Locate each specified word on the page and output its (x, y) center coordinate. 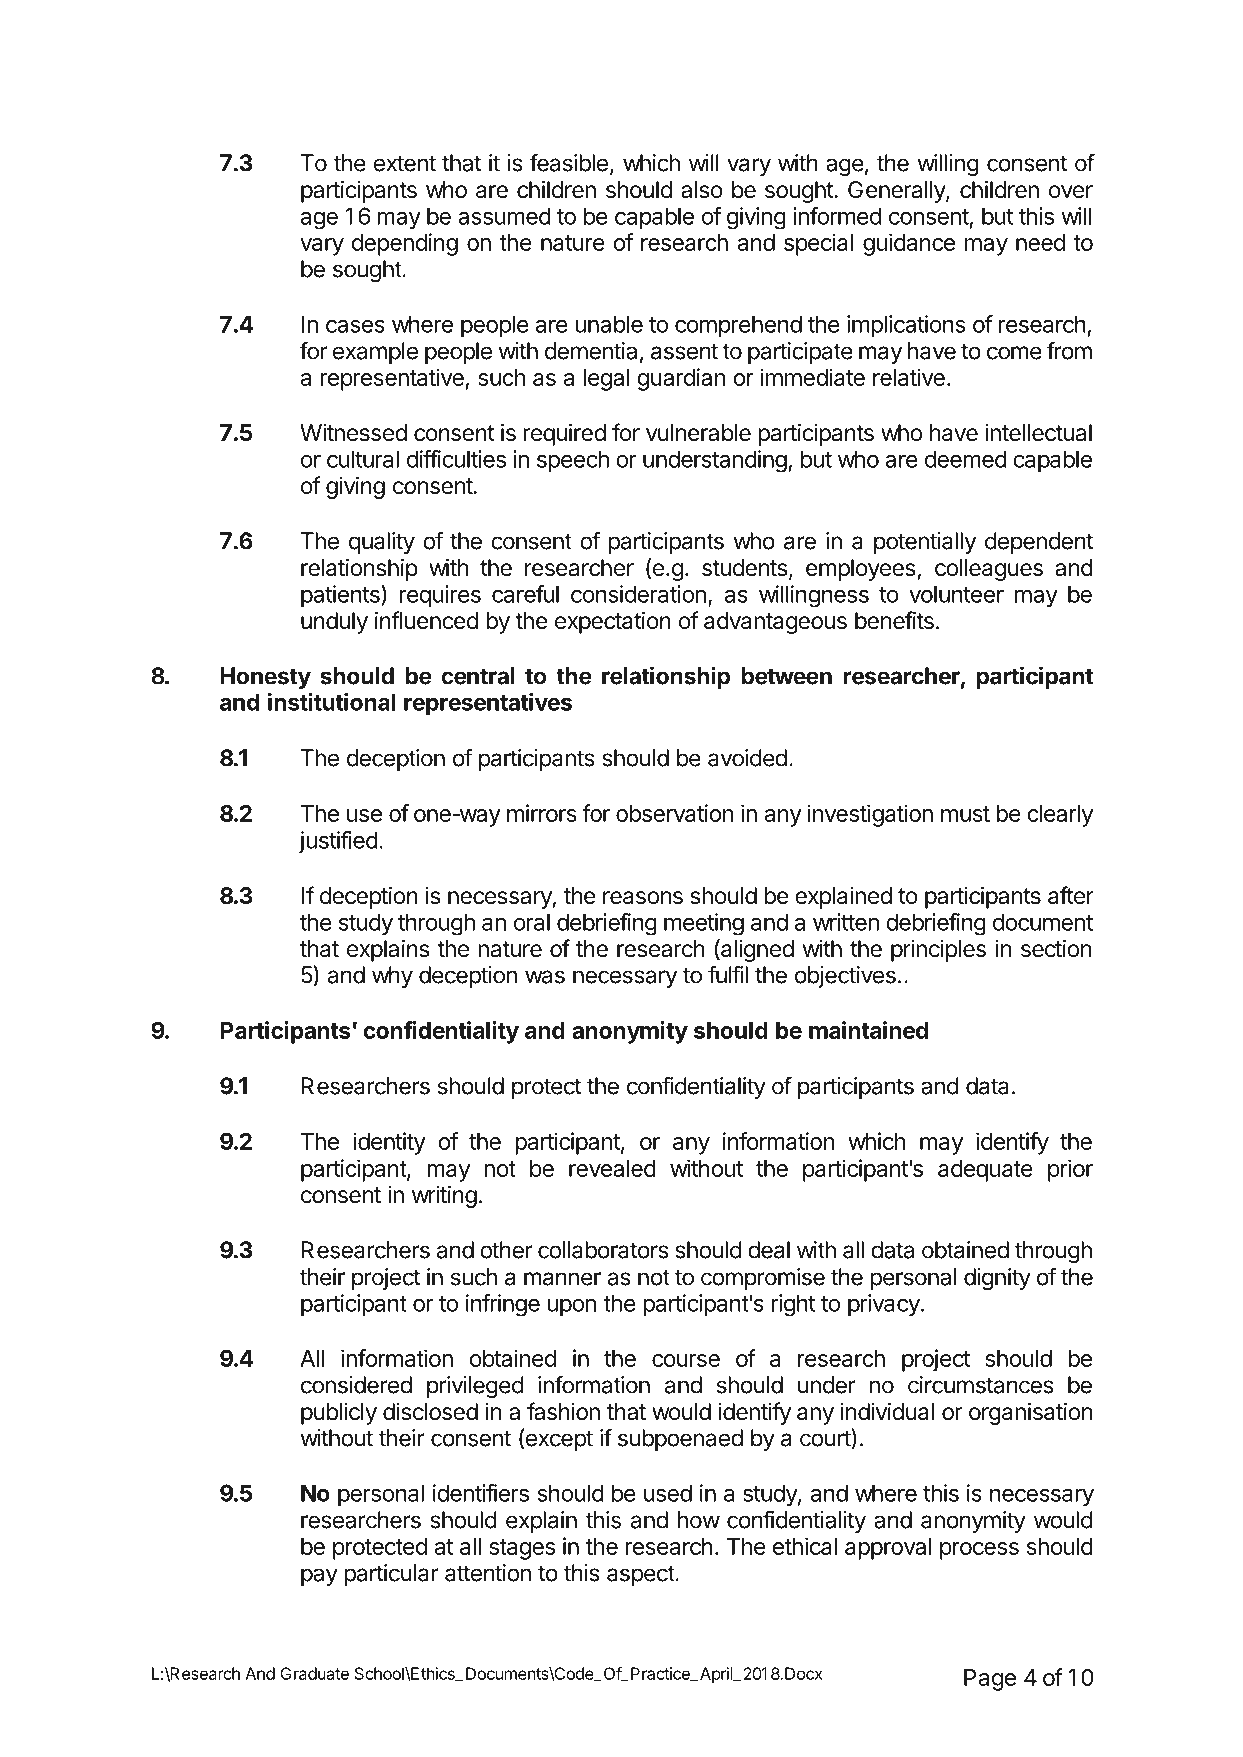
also (702, 190)
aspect (641, 1575)
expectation (613, 622)
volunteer (956, 594)
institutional (331, 702)
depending (405, 244)
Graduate (314, 1673)
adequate (985, 1171)
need (1040, 242)
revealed (612, 1168)
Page (990, 1680)
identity (389, 1143)
